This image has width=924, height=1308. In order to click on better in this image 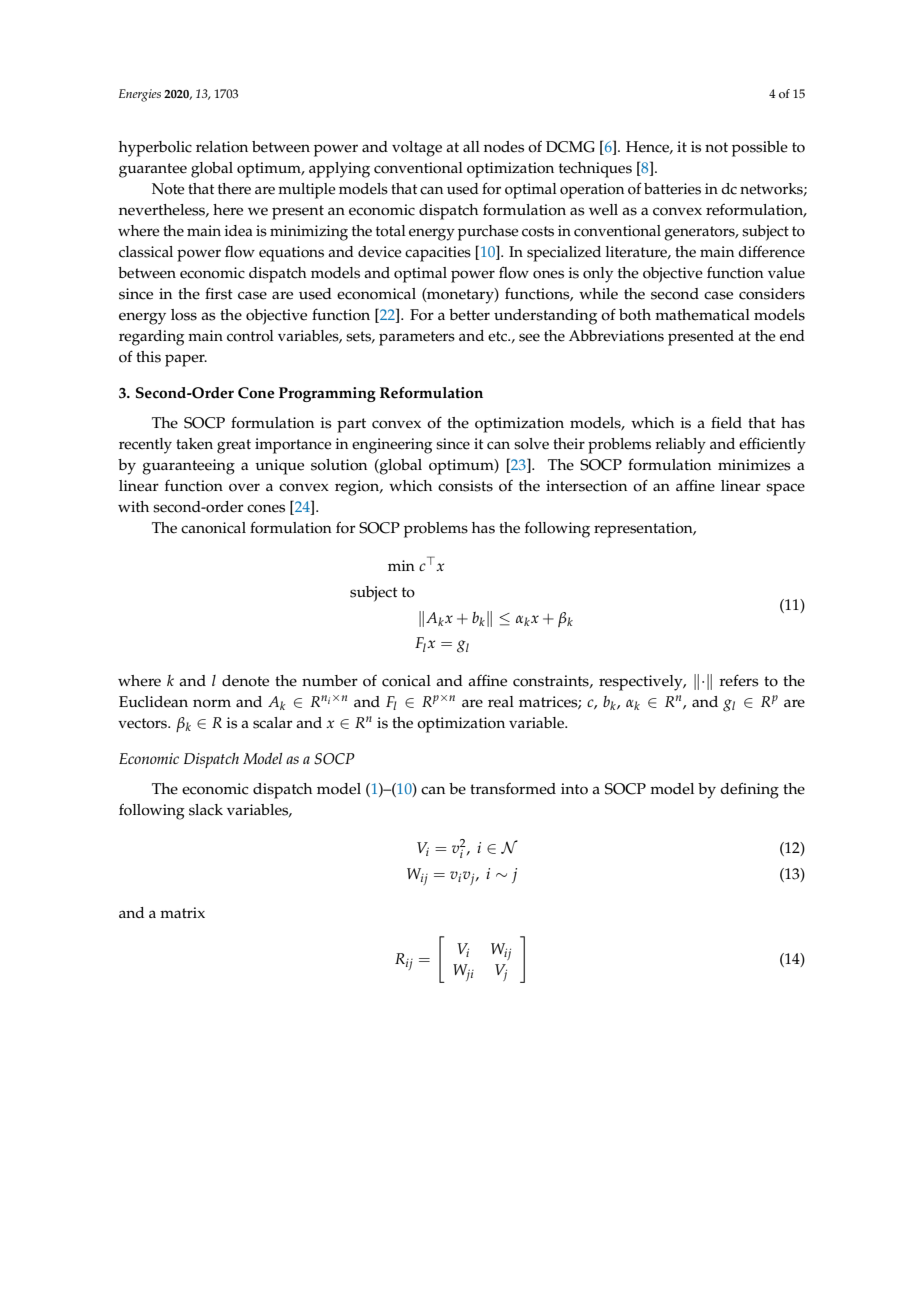, I will do `click(469, 315)`.
